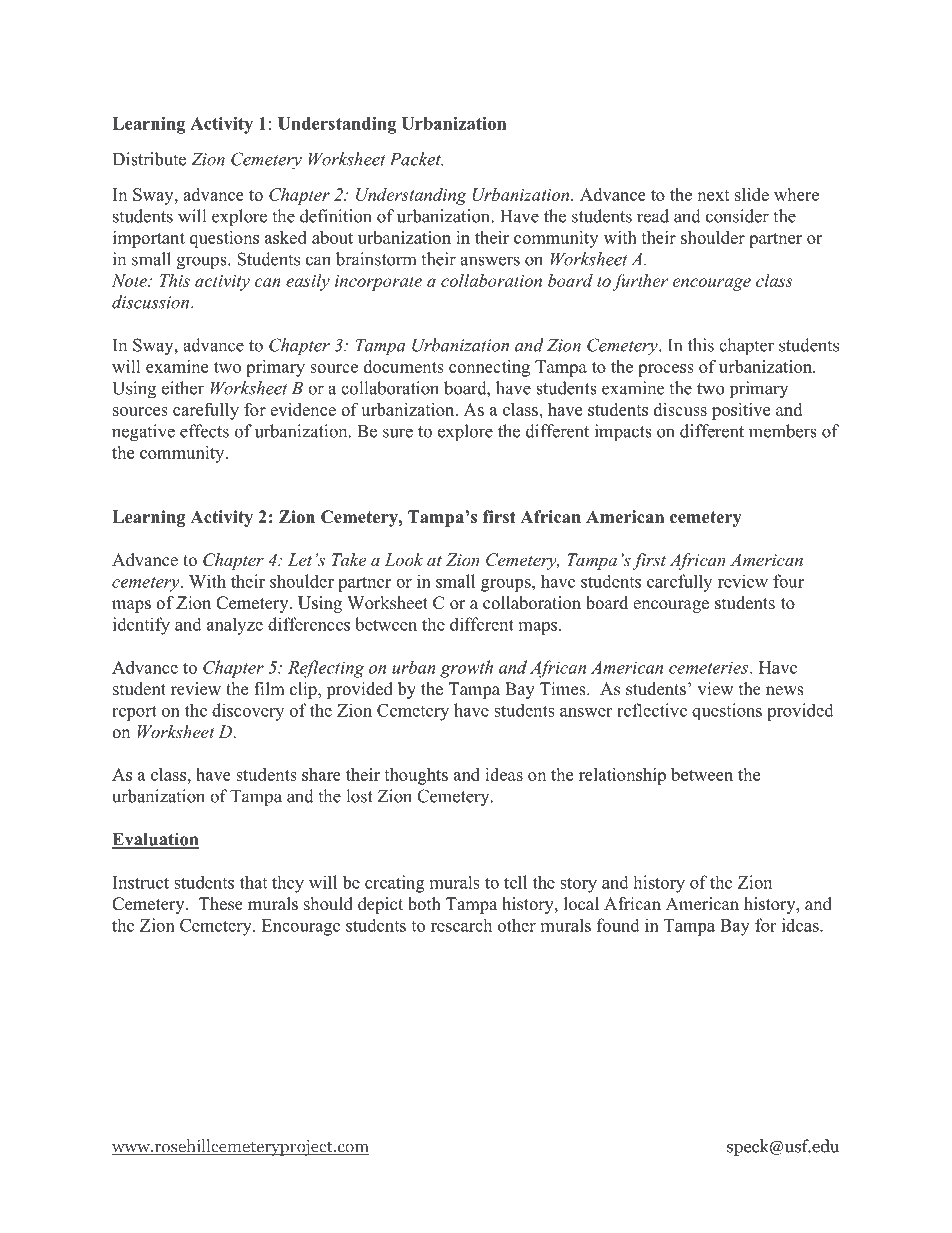 The image size is (952, 1233). Describe the element at coordinates (618, 925) in the page. I see `found` at that location.
